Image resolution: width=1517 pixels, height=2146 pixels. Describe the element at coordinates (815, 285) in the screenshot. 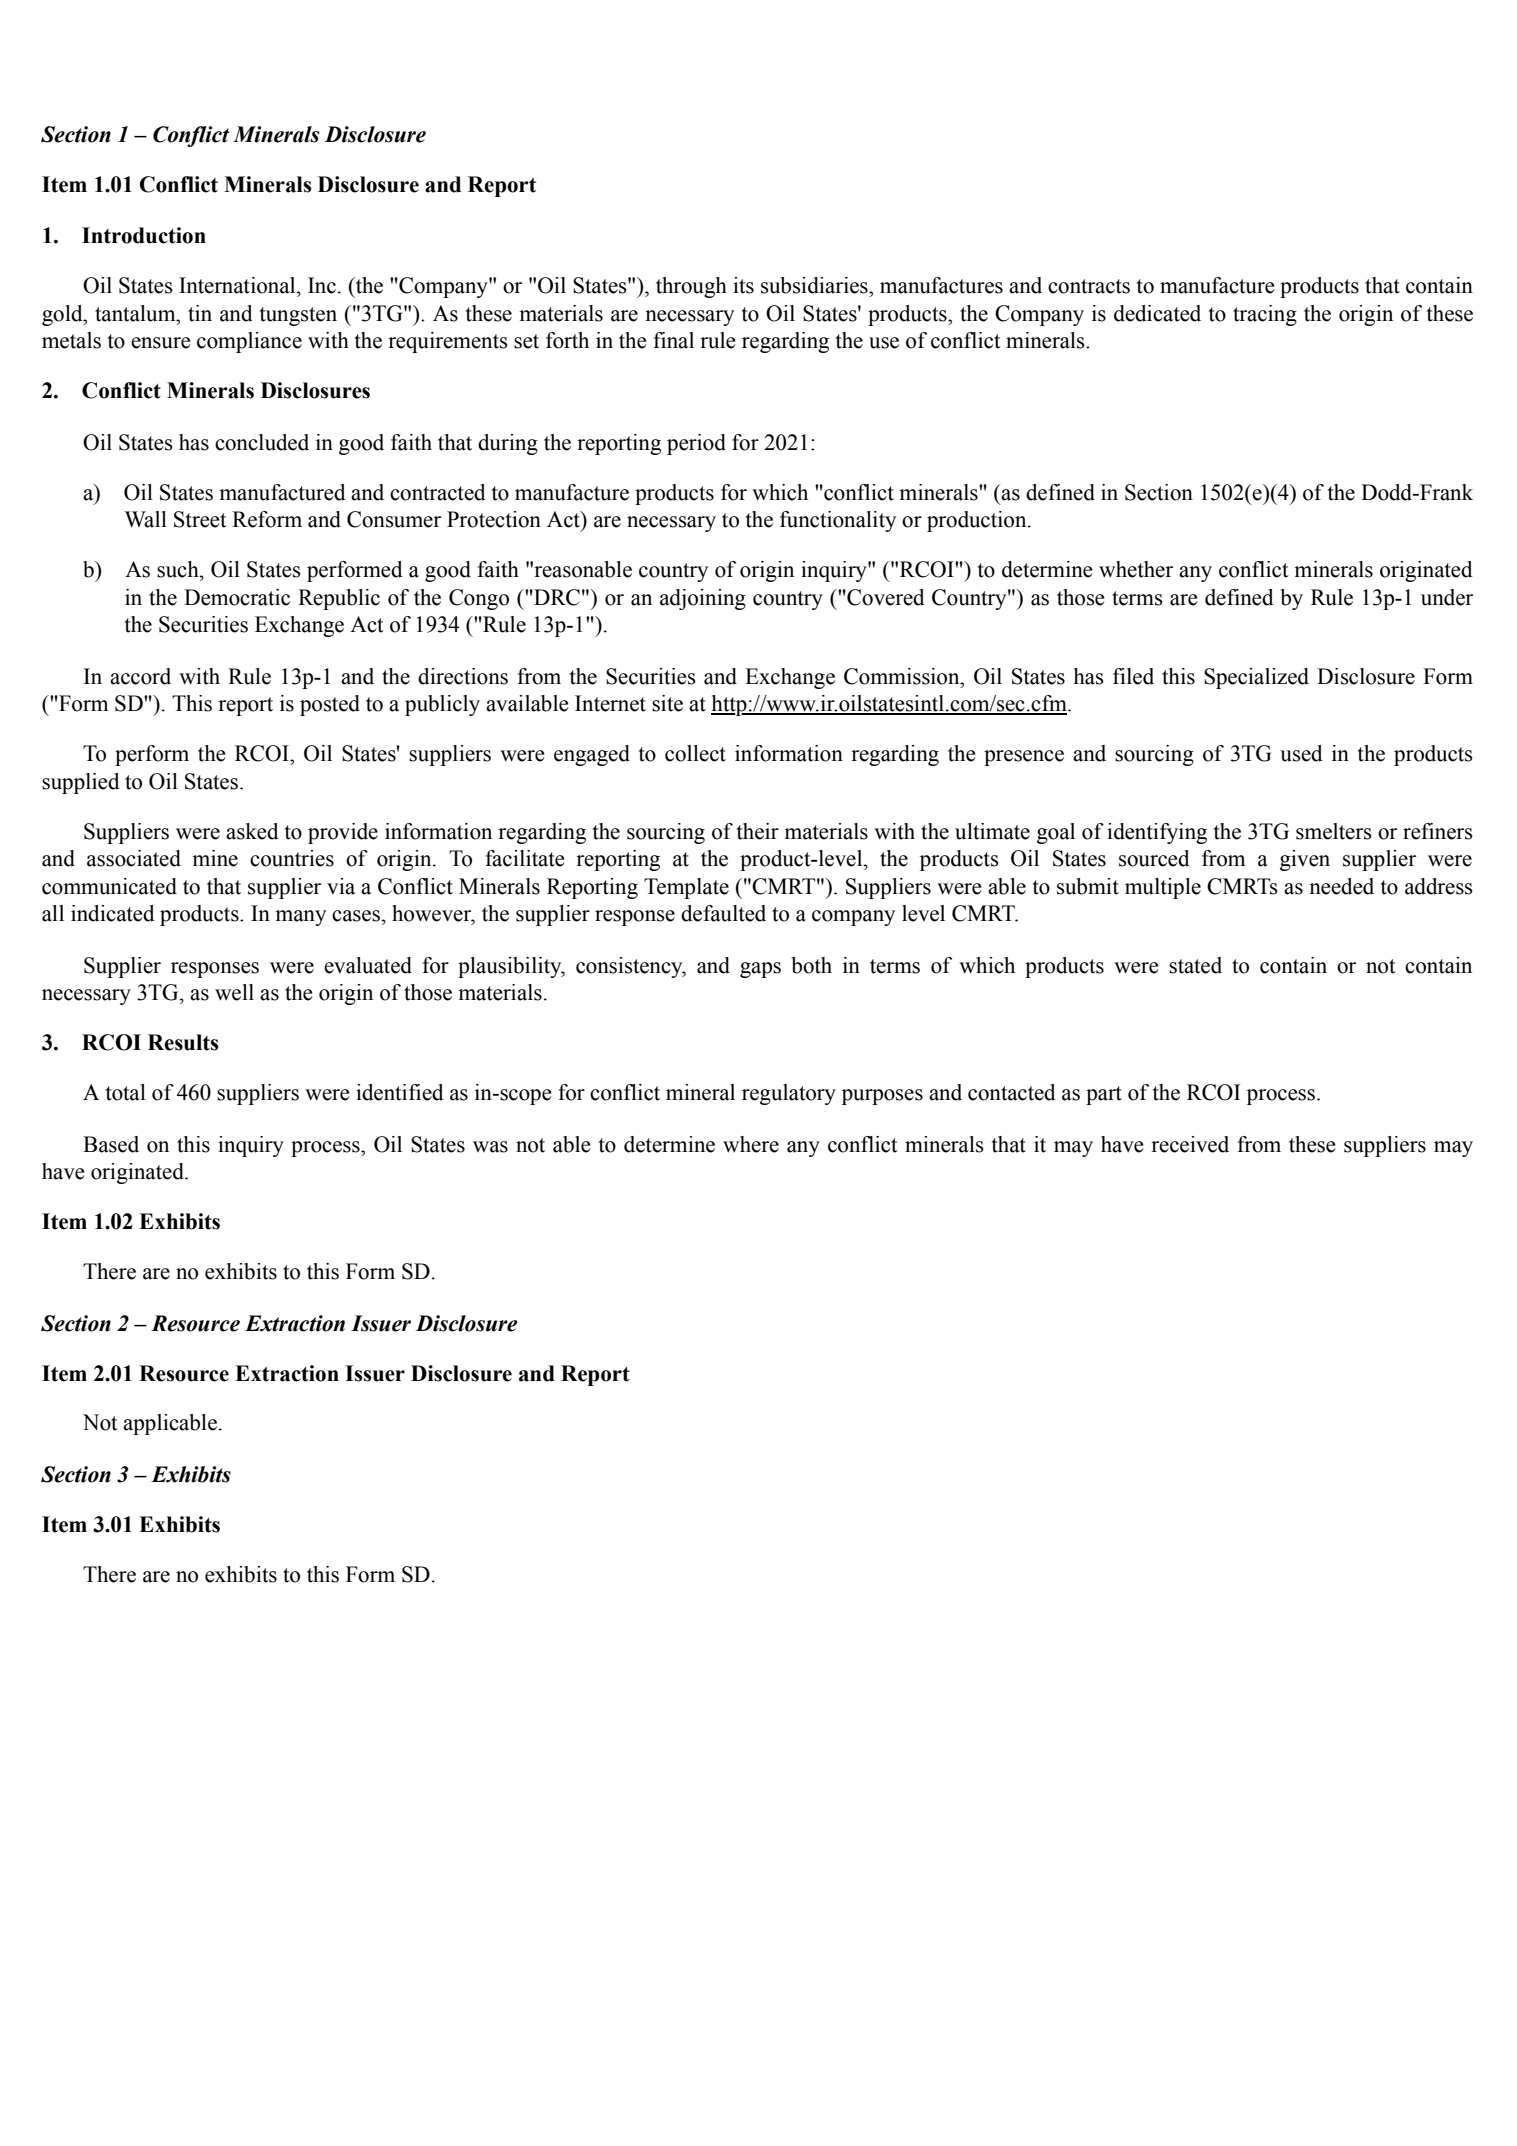

I see `subsidiaries` at that location.
